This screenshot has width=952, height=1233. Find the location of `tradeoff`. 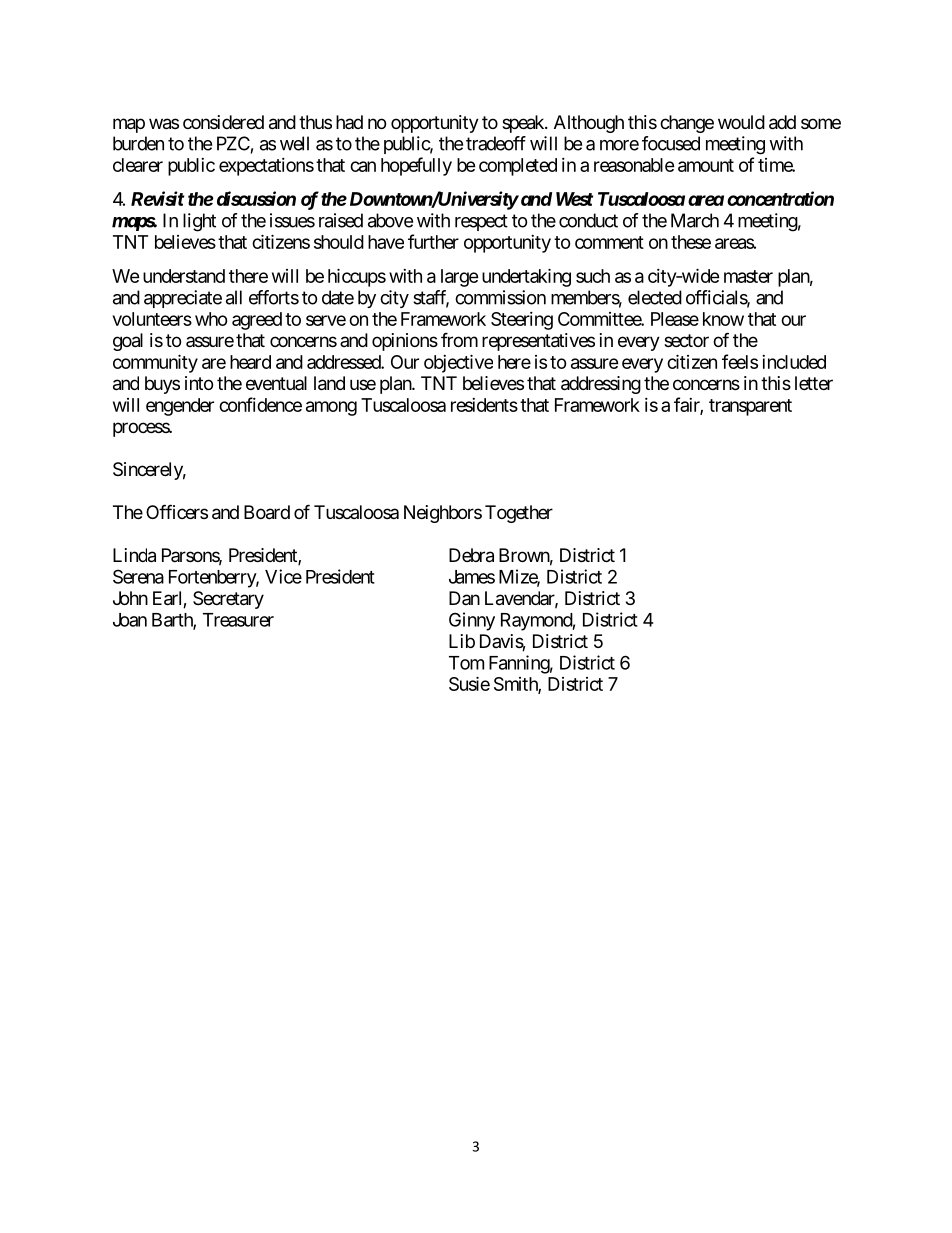

tradeoff is located at coordinates (496, 143).
